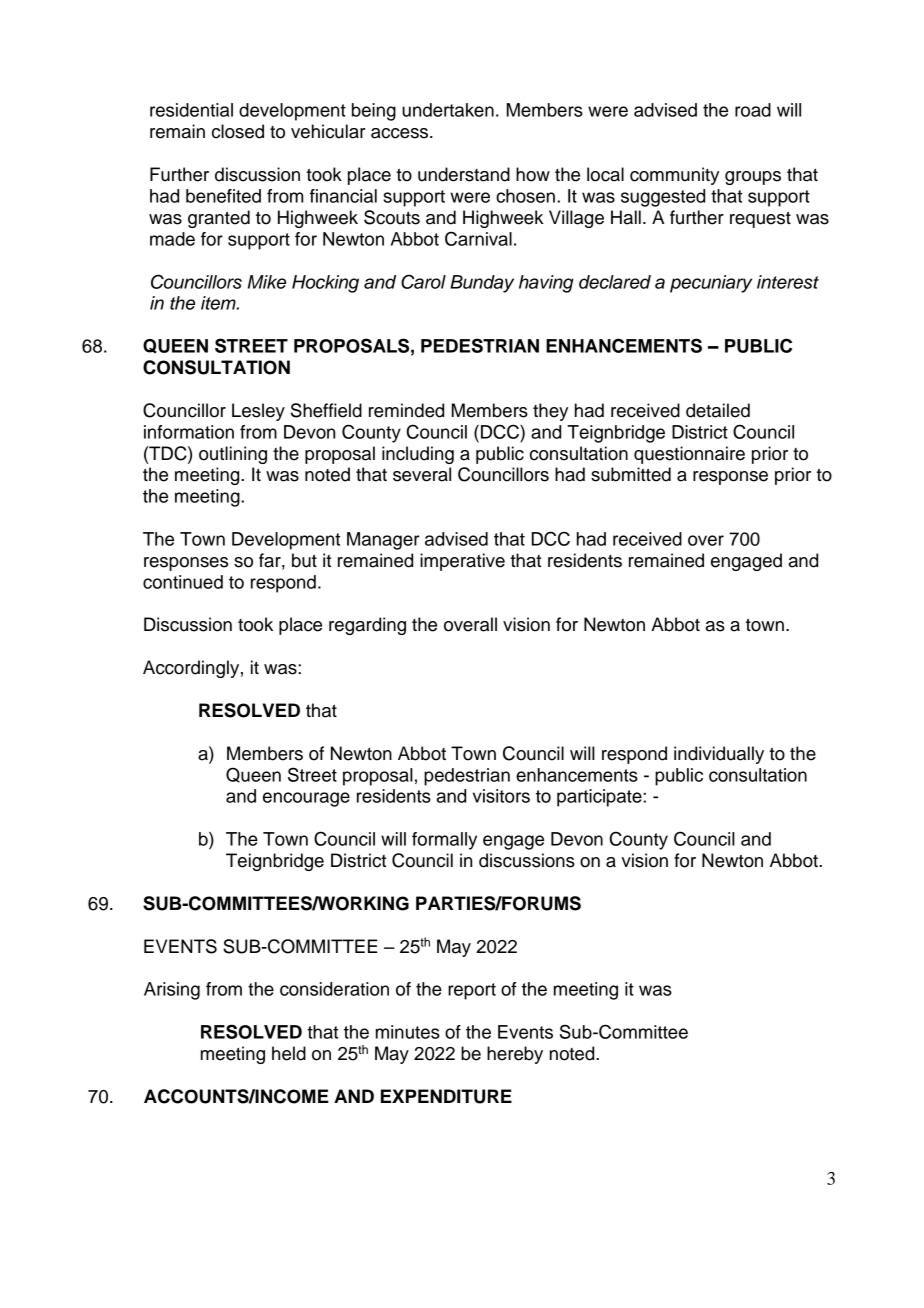  What do you see at coordinates (444, 841) in the screenshot?
I see `formally` at bounding box center [444, 841].
